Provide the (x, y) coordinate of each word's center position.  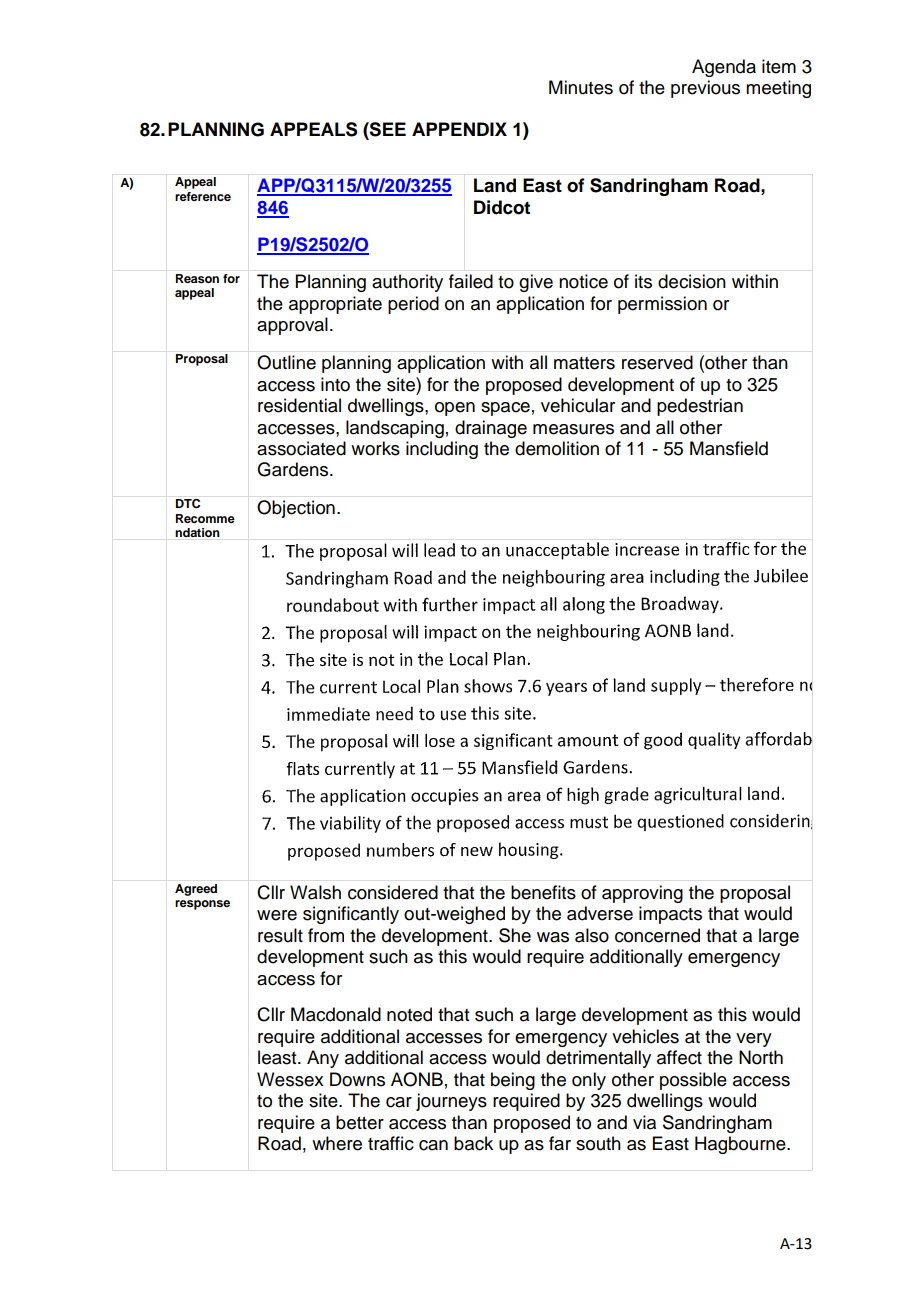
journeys (451, 1102)
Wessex (290, 1079)
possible (693, 1081)
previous (705, 89)
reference (203, 196)
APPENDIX (459, 129)
